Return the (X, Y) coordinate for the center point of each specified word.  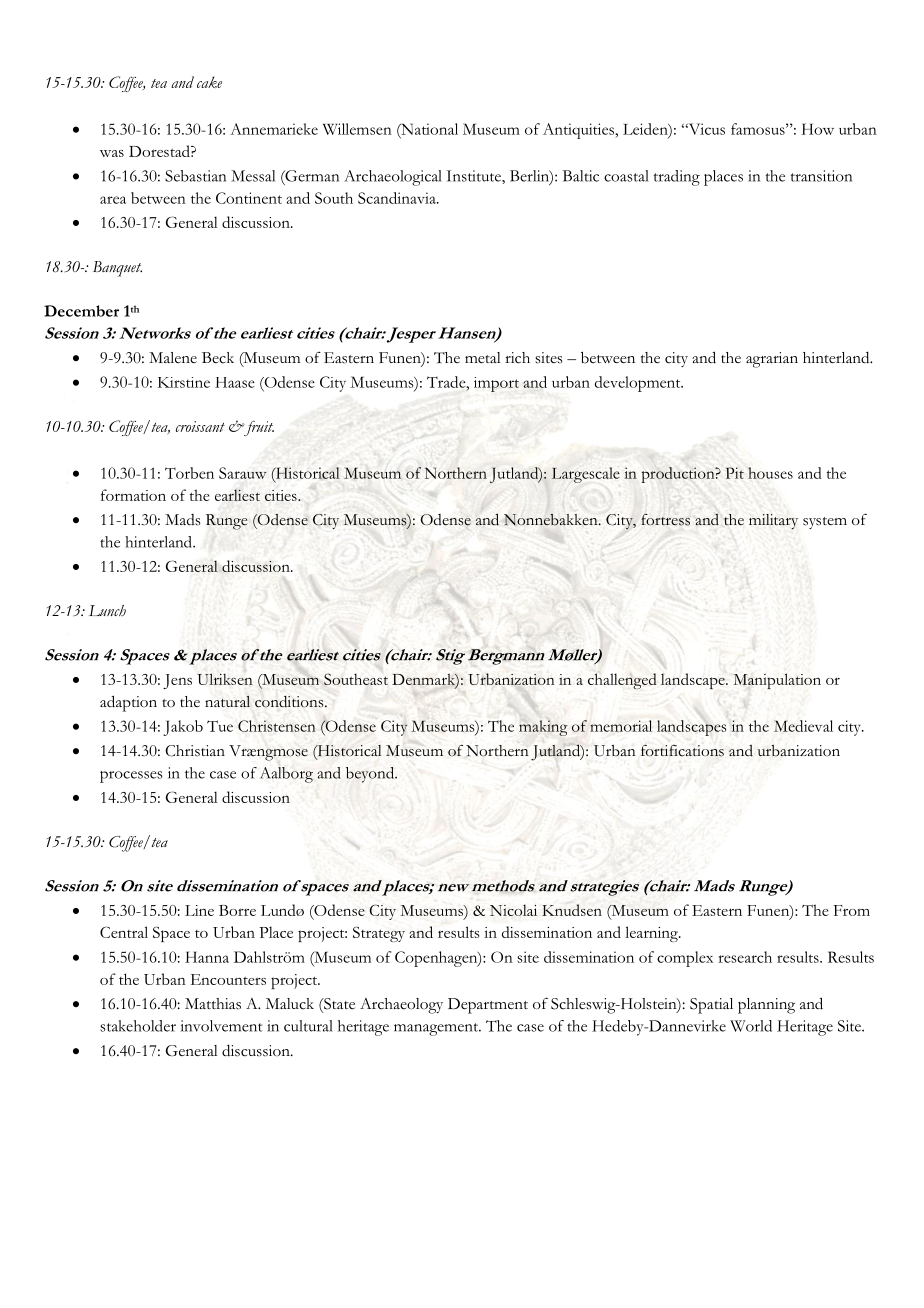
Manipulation (777, 681)
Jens (177, 681)
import (496, 384)
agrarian (772, 360)
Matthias (213, 1004)
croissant (200, 426)
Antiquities (580, 131)
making (543, 728)
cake (209, 82)
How (818, 129)
